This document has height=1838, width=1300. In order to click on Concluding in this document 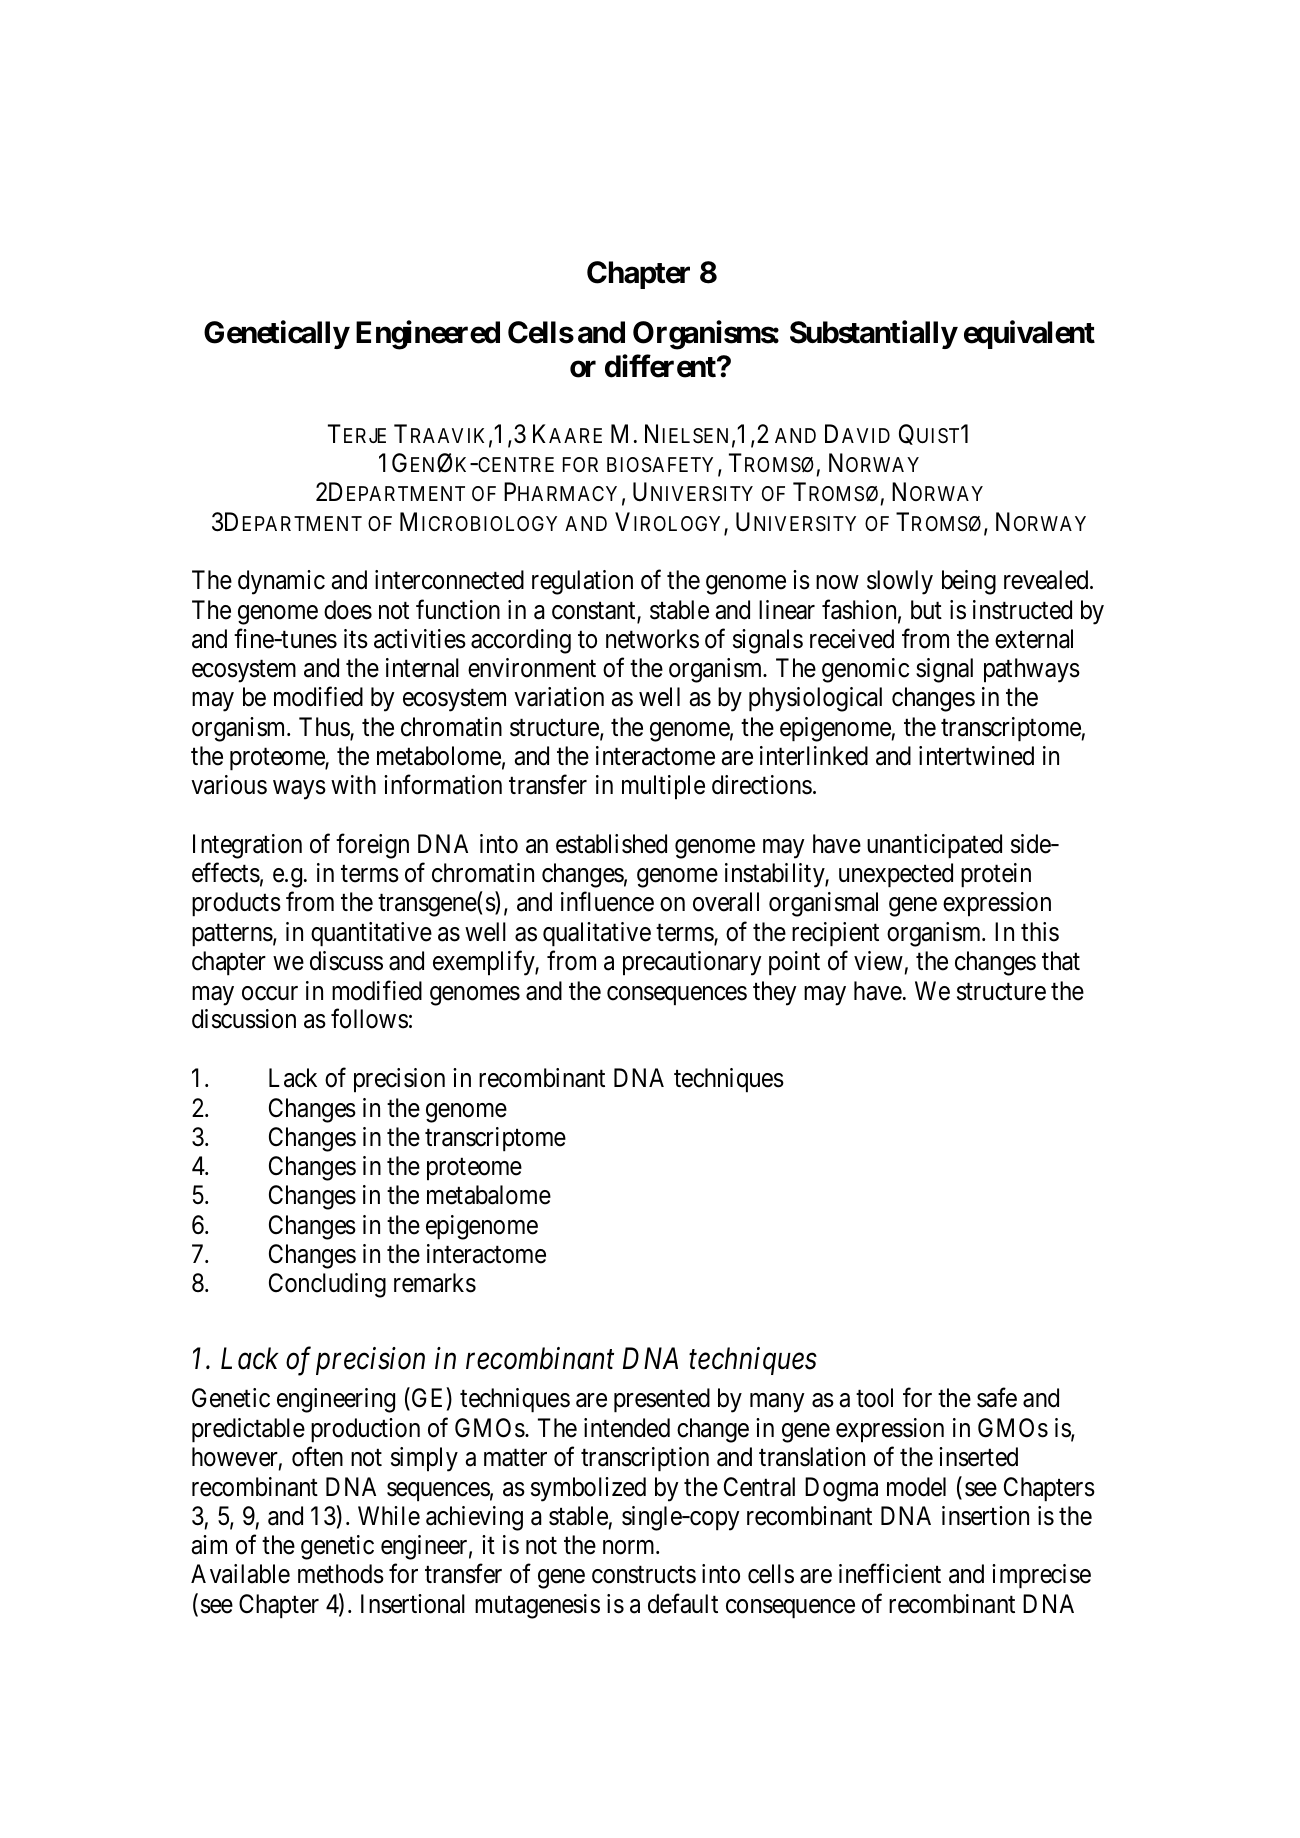, I will do `click(327, 1285)`.
